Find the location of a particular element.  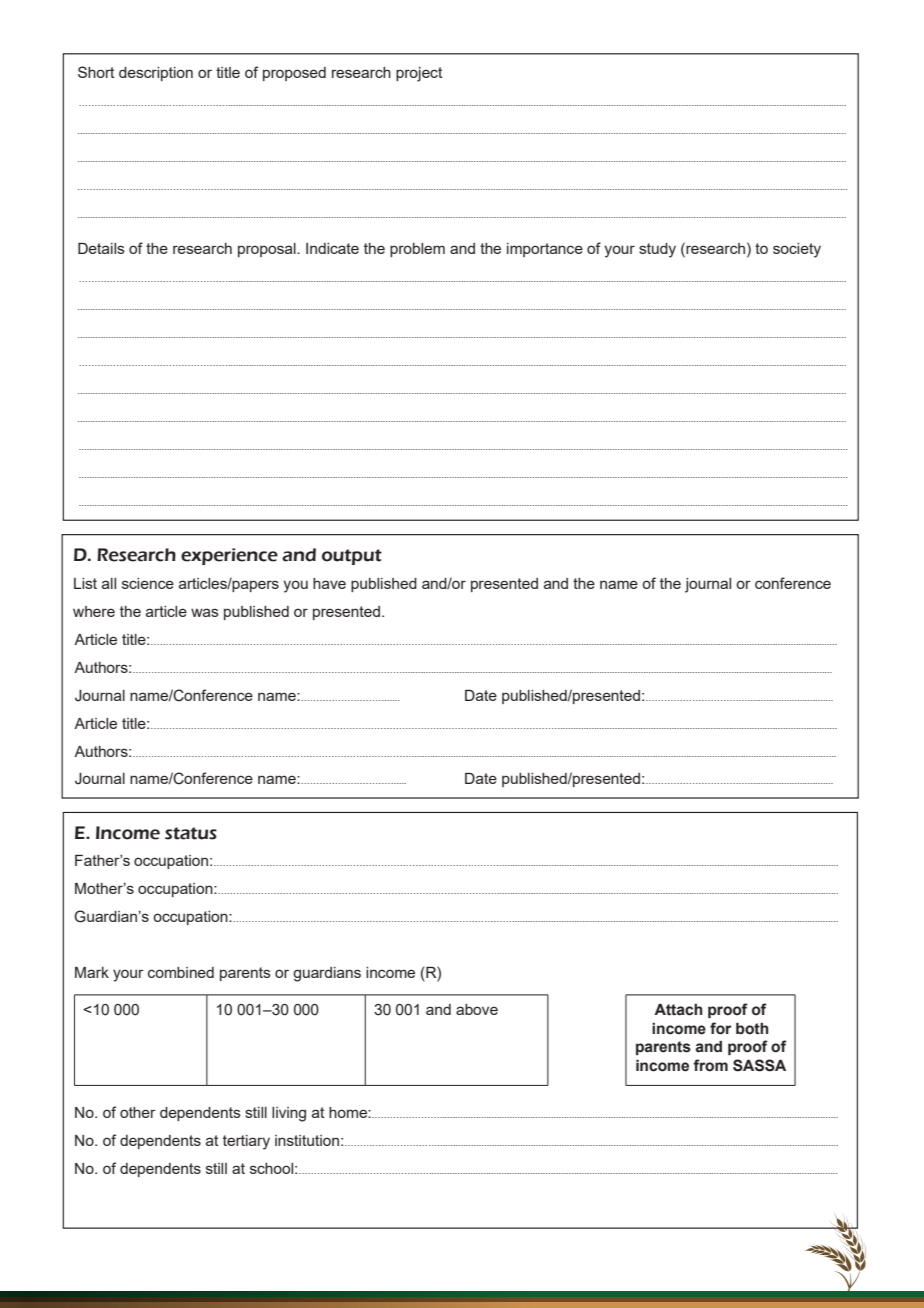

tertiary is located at coordinates (246, 1142).
